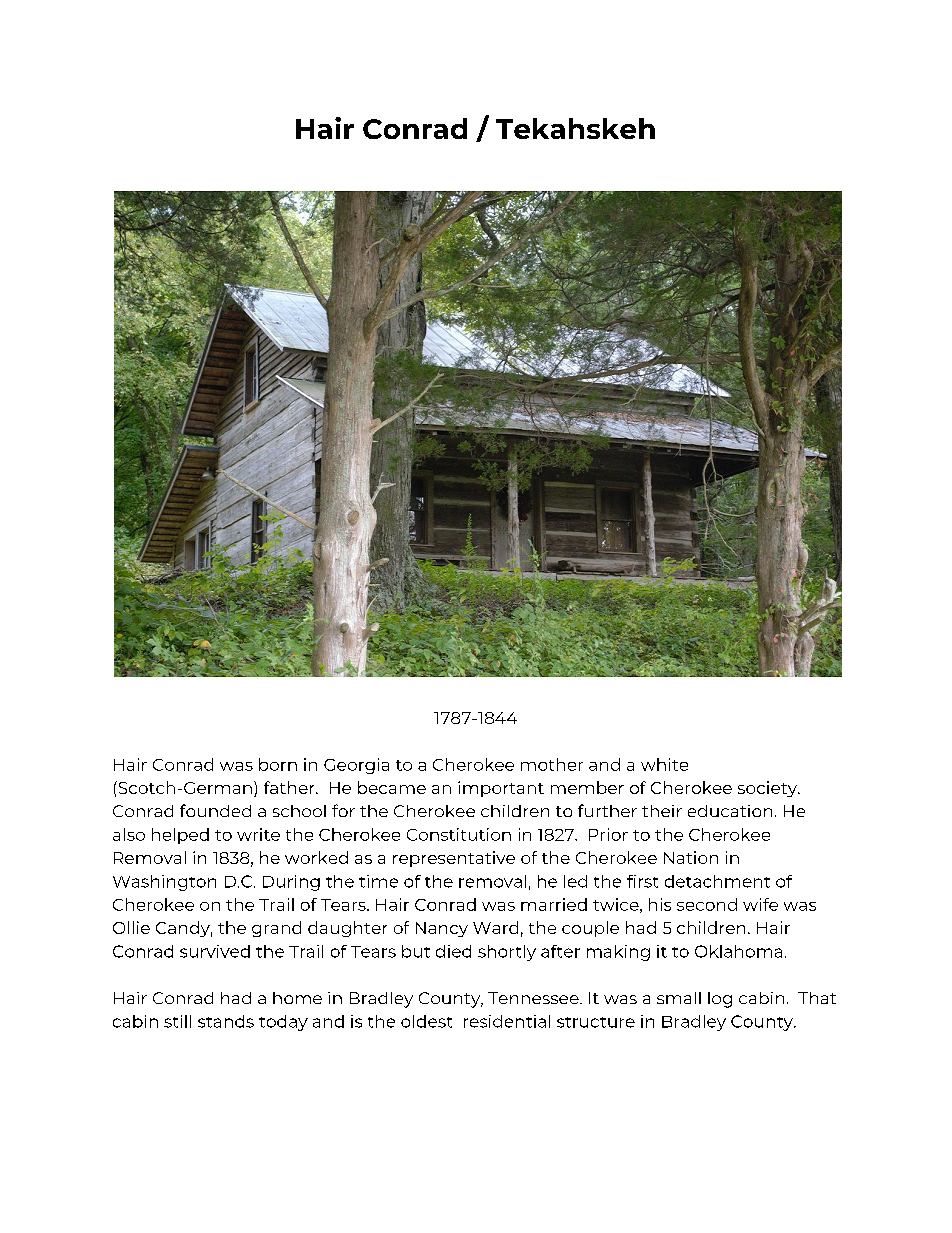 The height and width of the document is (1233, 952). Describe the element at coordinates (278, 764) in the document. I see `born` at that location.
